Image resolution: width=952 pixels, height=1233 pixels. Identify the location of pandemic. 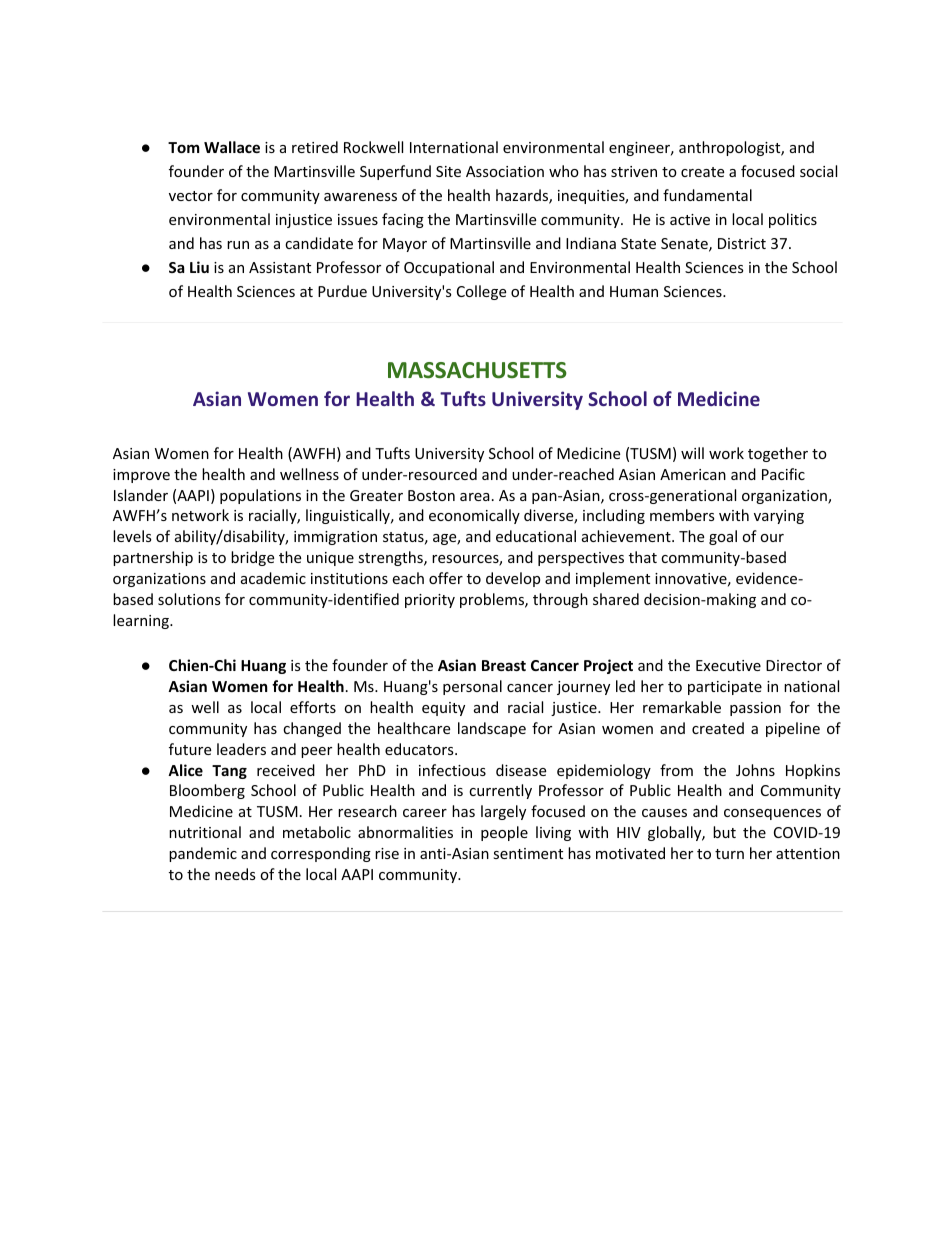
(203, 854).
